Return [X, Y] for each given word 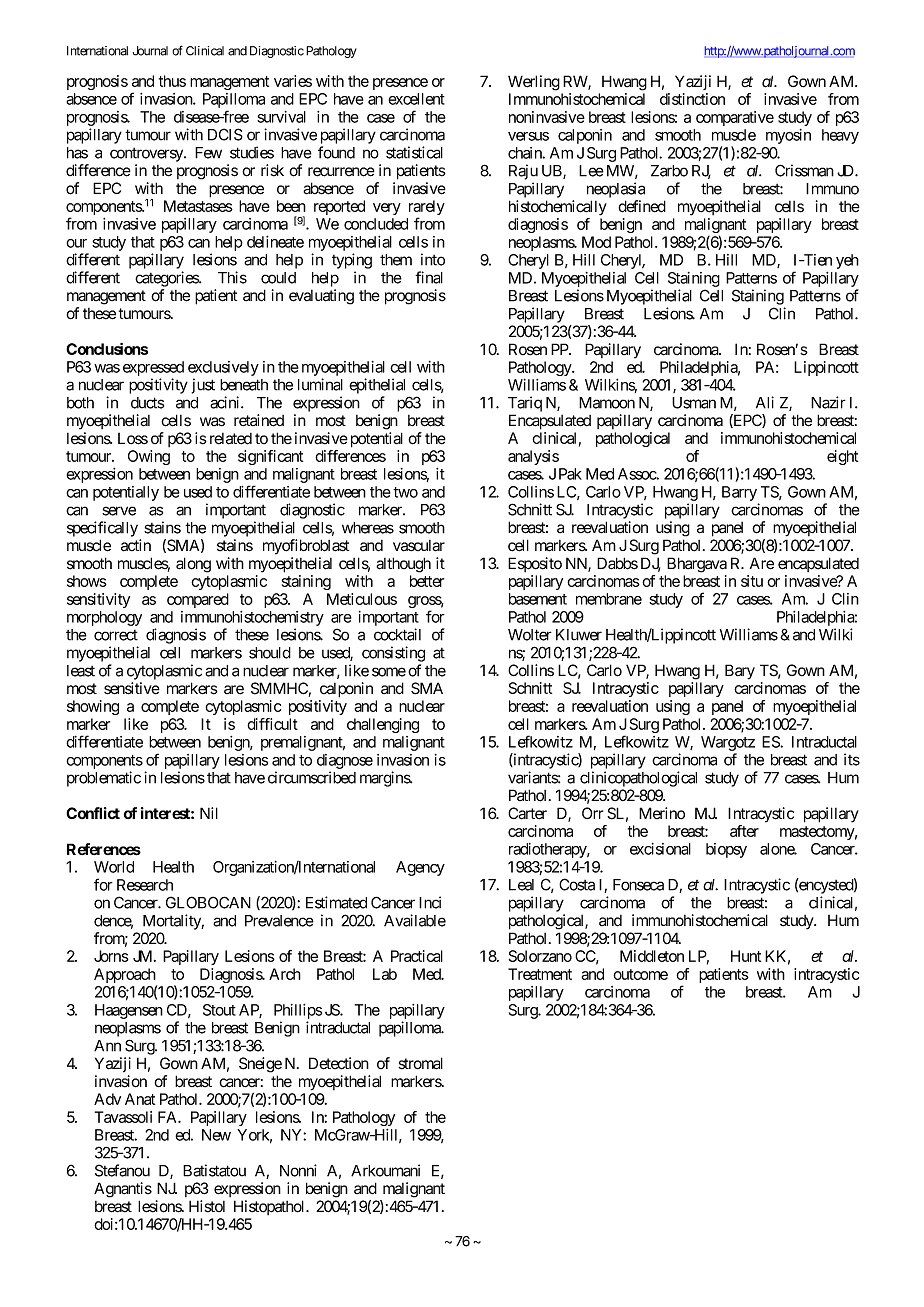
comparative [735, 118]
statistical [414, 152]
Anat [140, 1099]
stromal [420, 1063]
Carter [527, 813]
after [744, 831]
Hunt [746, 956]
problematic [104, 779]
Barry [739, 493]
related [231, 439]
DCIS [225, 134]
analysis [533, 457]
